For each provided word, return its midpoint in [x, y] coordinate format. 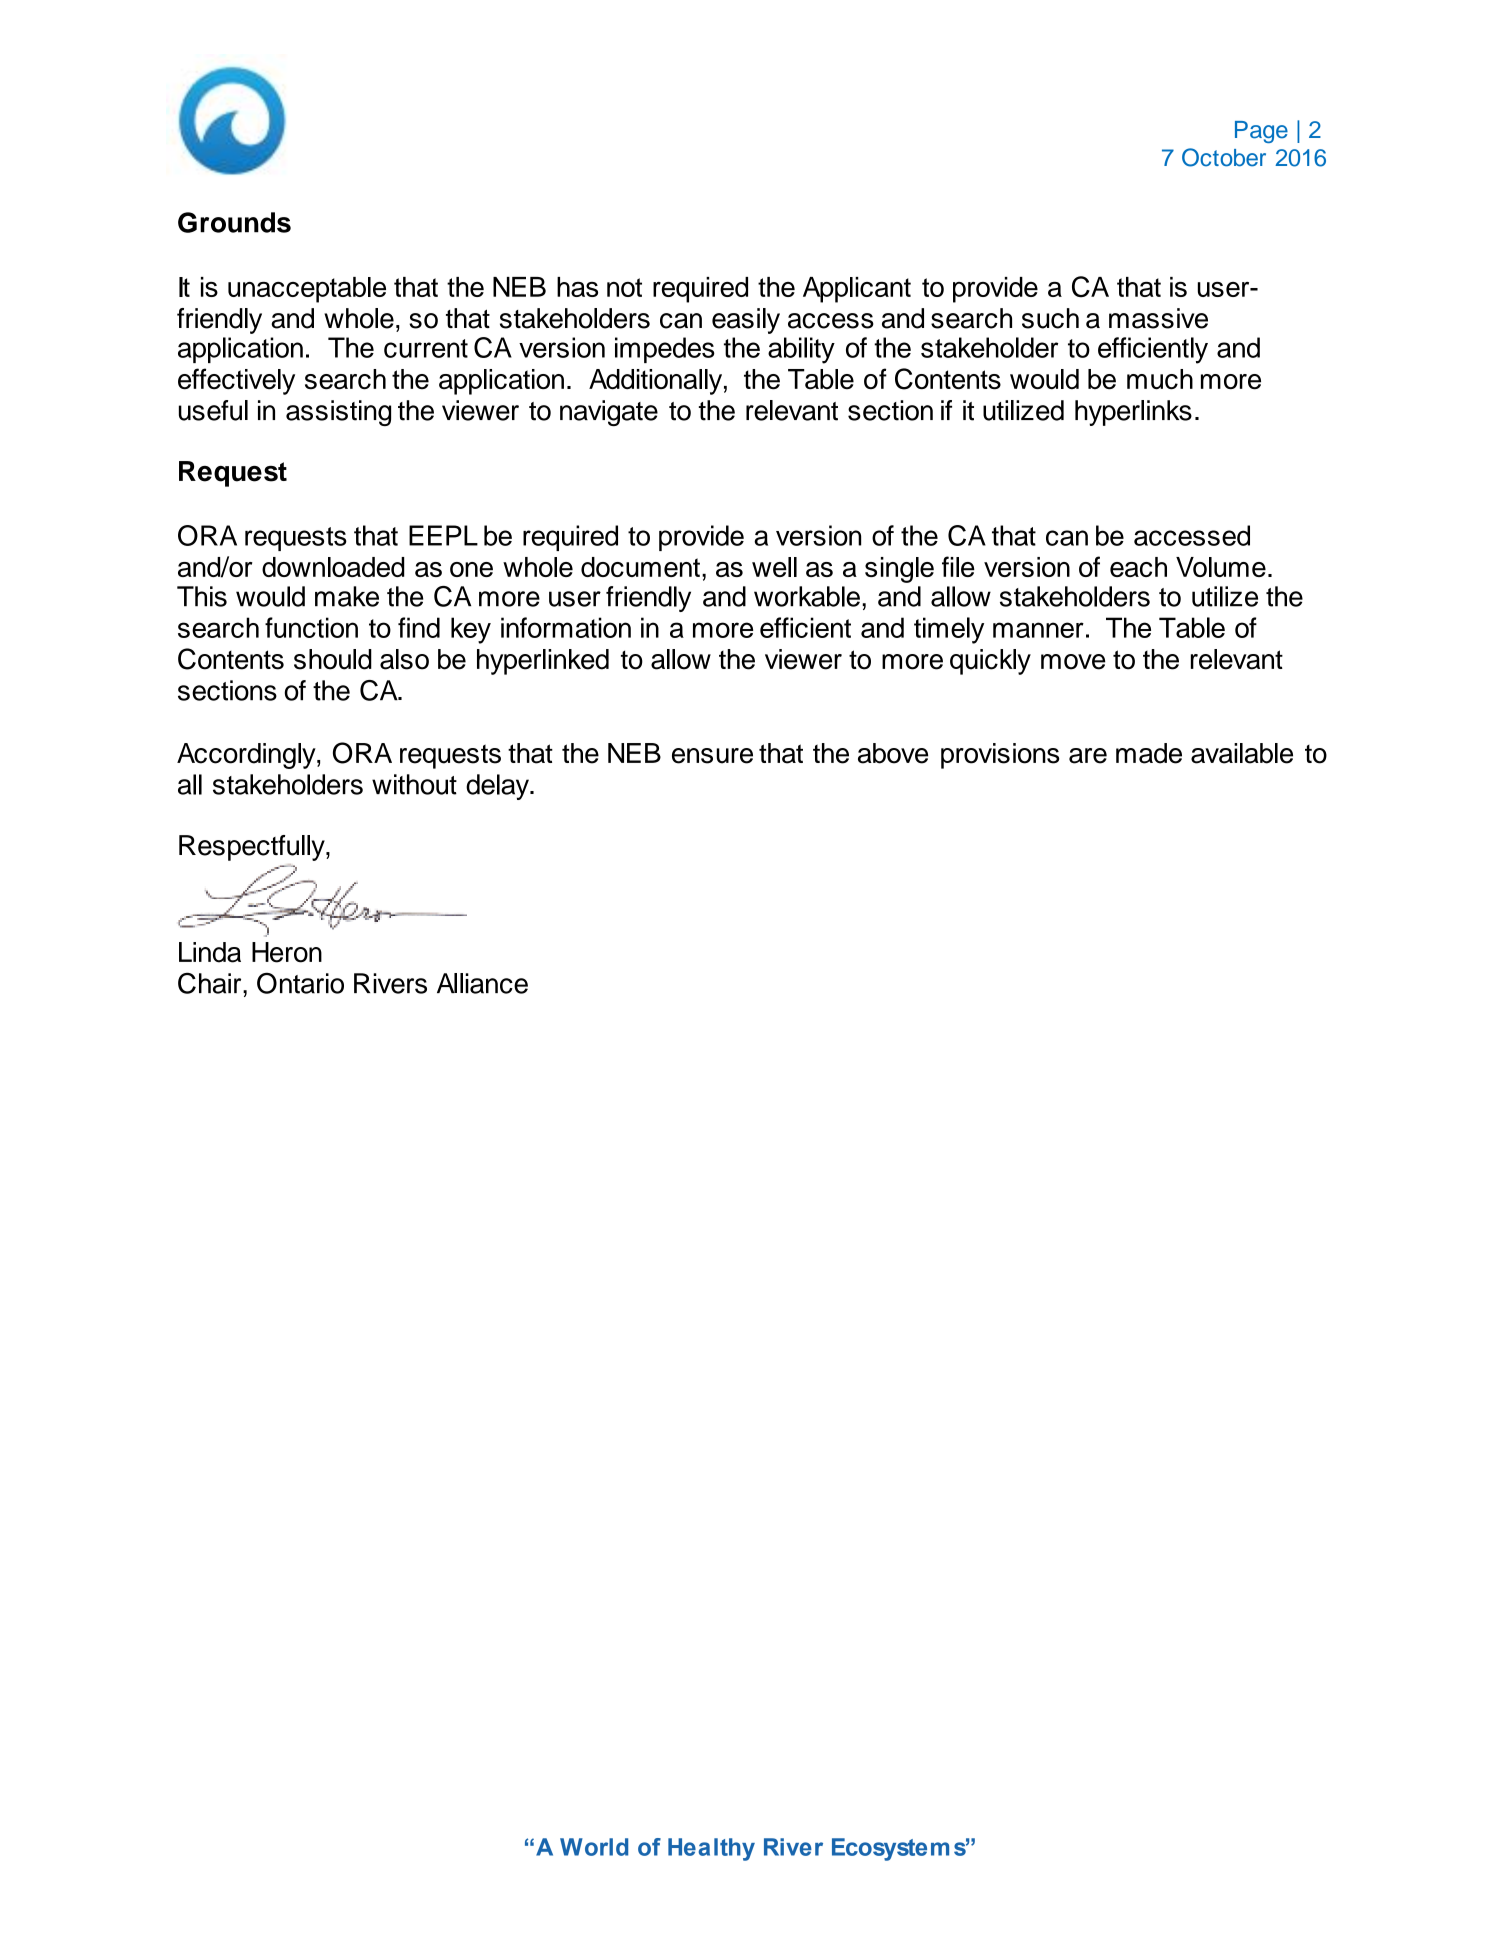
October [1224, 157]
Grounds [234, 222]
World [594, 1847]
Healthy [711, 1849]
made [1149, 753]
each [1138, 567]
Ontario [300, 983]
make [347, 596]
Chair [211, 983]
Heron [287, 952]
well [774, 567]
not [624, 287]
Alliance [482, 983]
